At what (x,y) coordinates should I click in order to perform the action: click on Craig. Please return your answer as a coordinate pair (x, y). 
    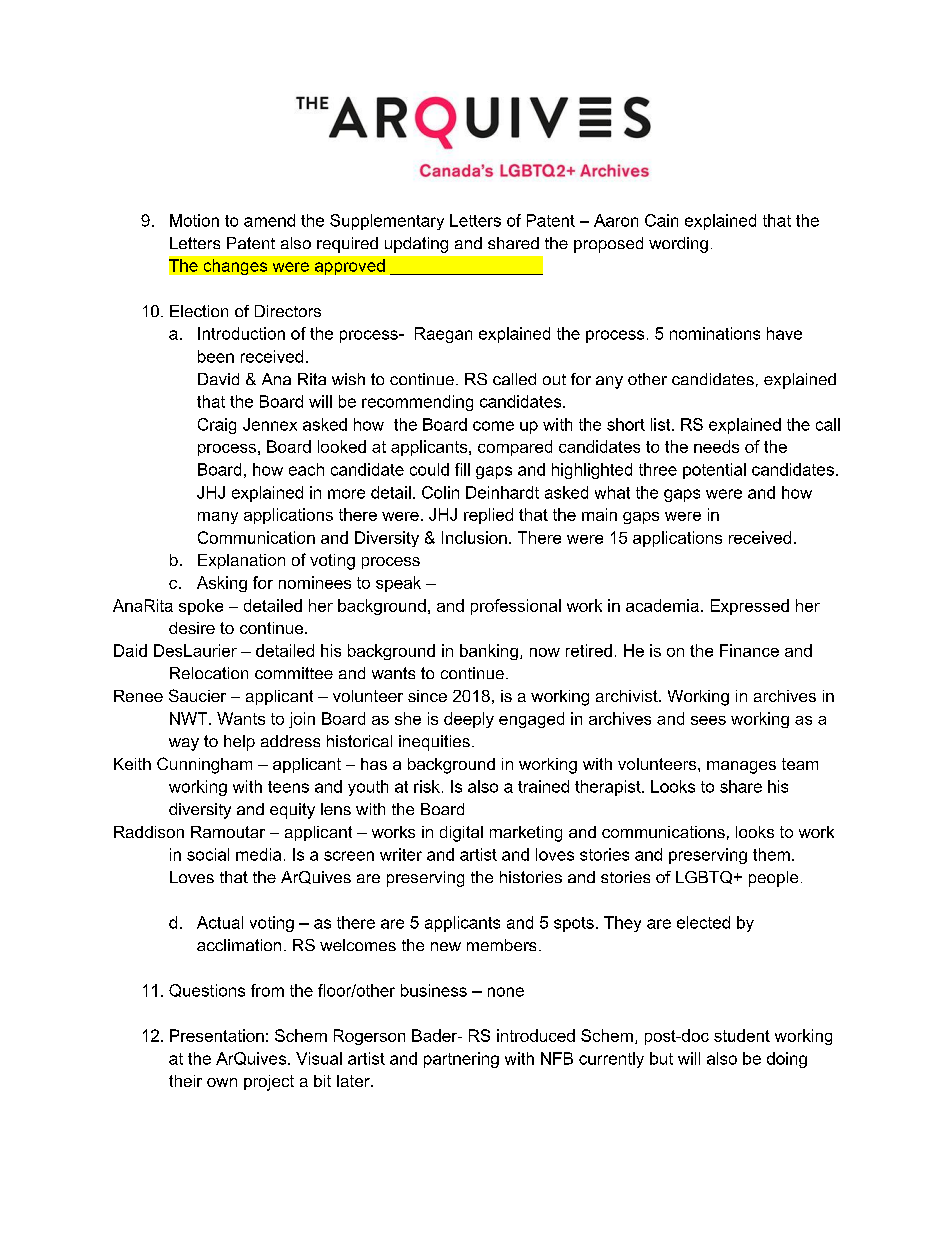
    Looking at the image, I should click on (217, 426).
